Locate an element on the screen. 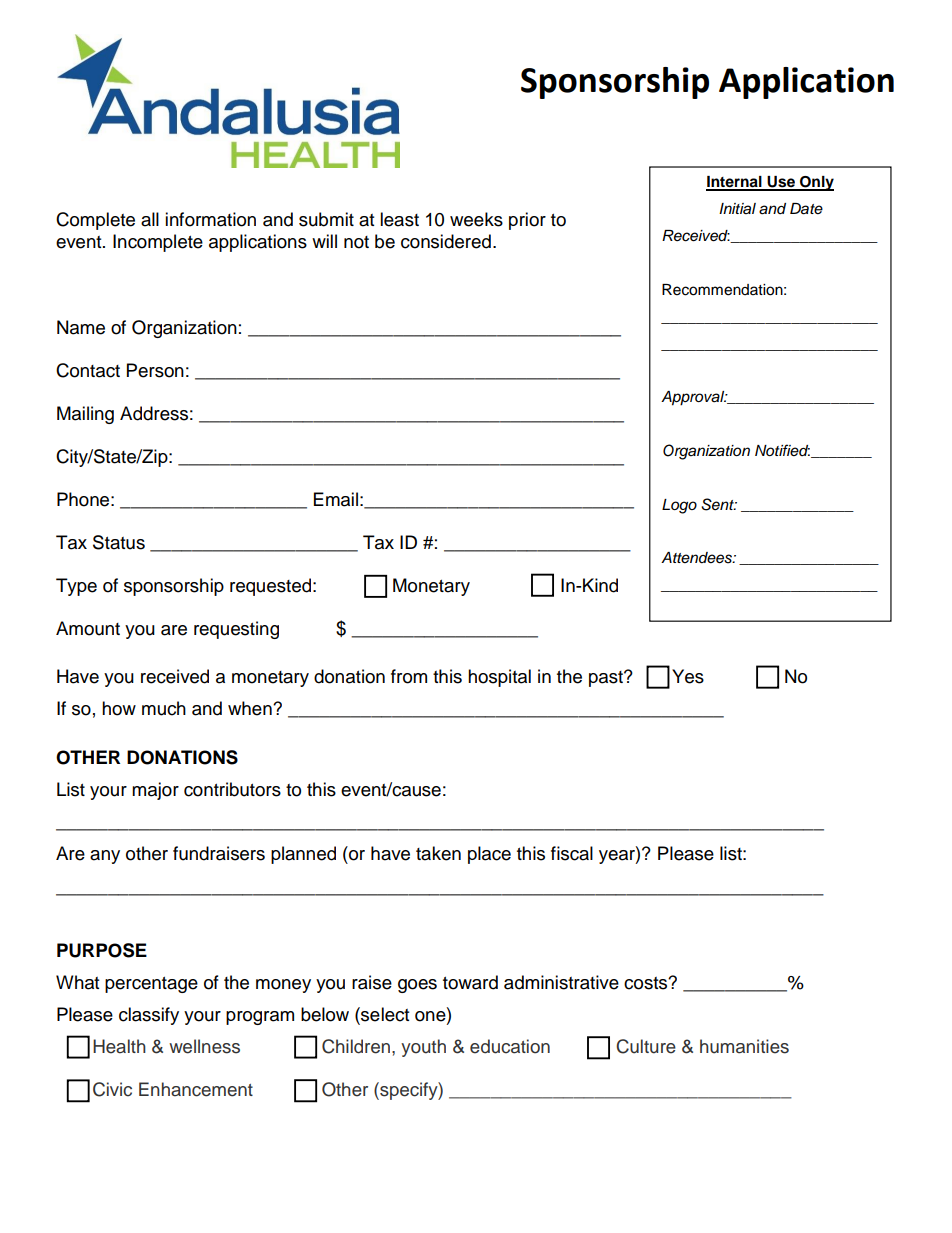  wellness is located at coordinates (204, 1046).
